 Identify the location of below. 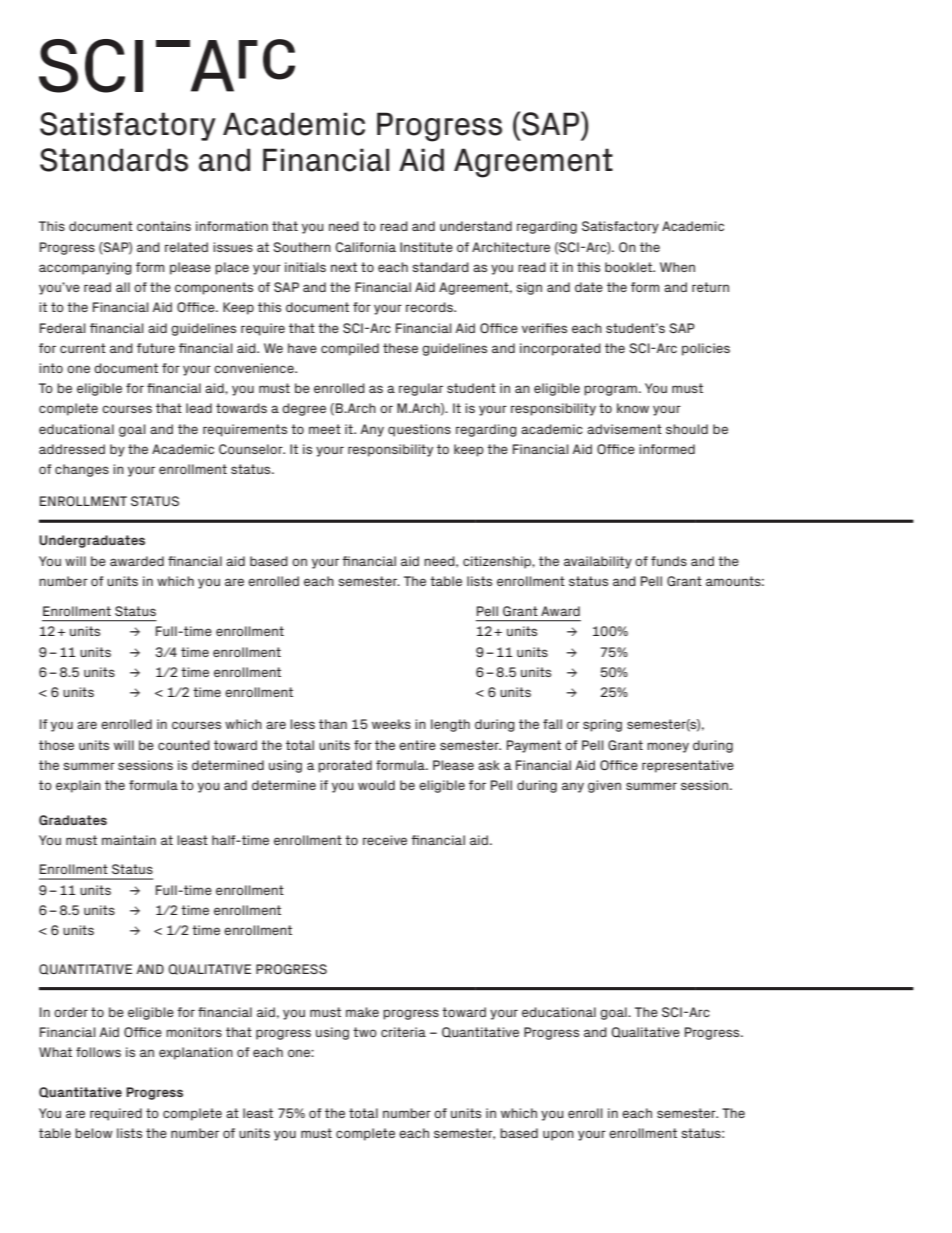
(94, 1133).
